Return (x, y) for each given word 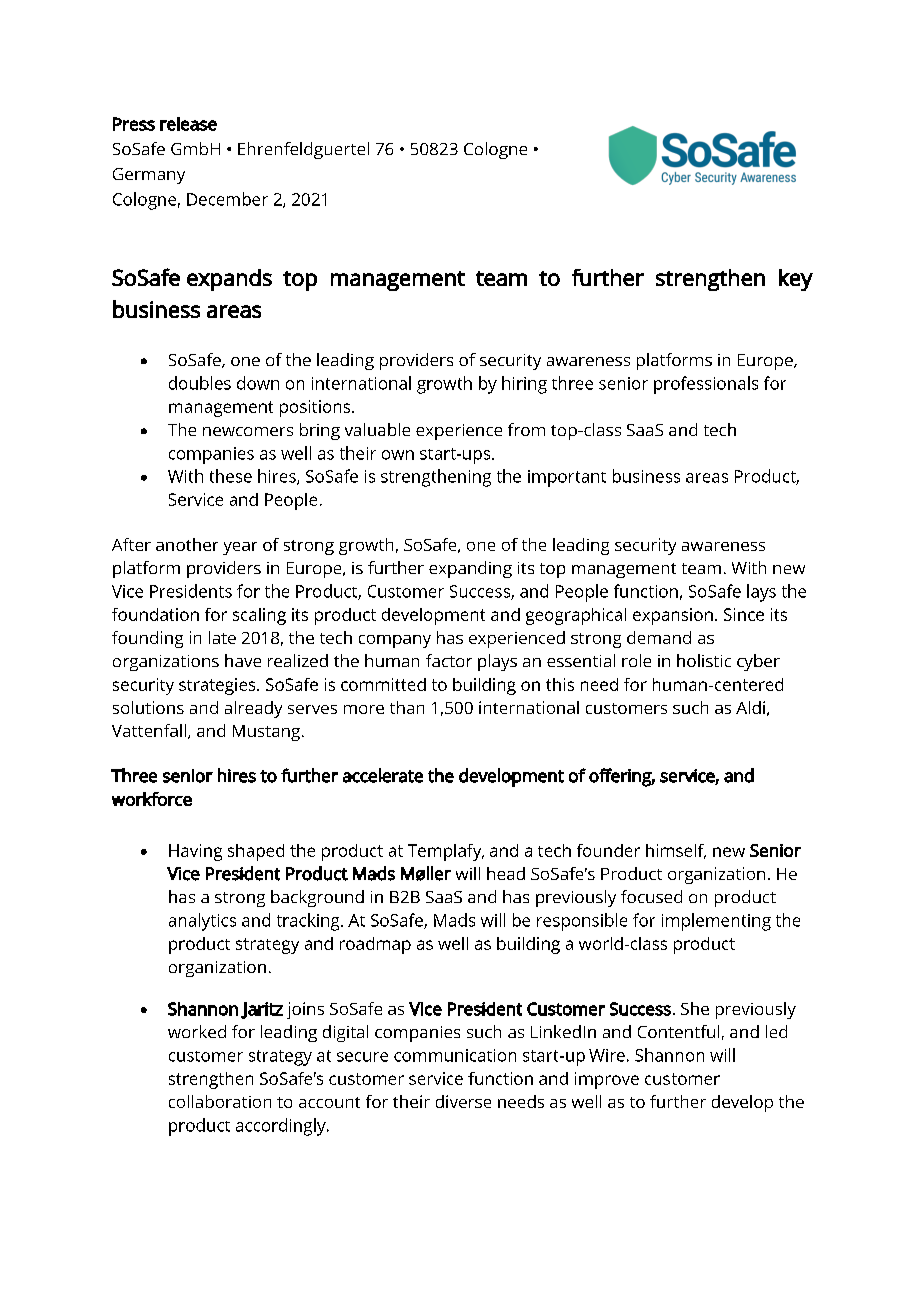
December (227, 199)
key (796, 280)
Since (744, 614)
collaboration (220, 1101)
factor (449, 660)
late (222, 637)
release (188, 124)
